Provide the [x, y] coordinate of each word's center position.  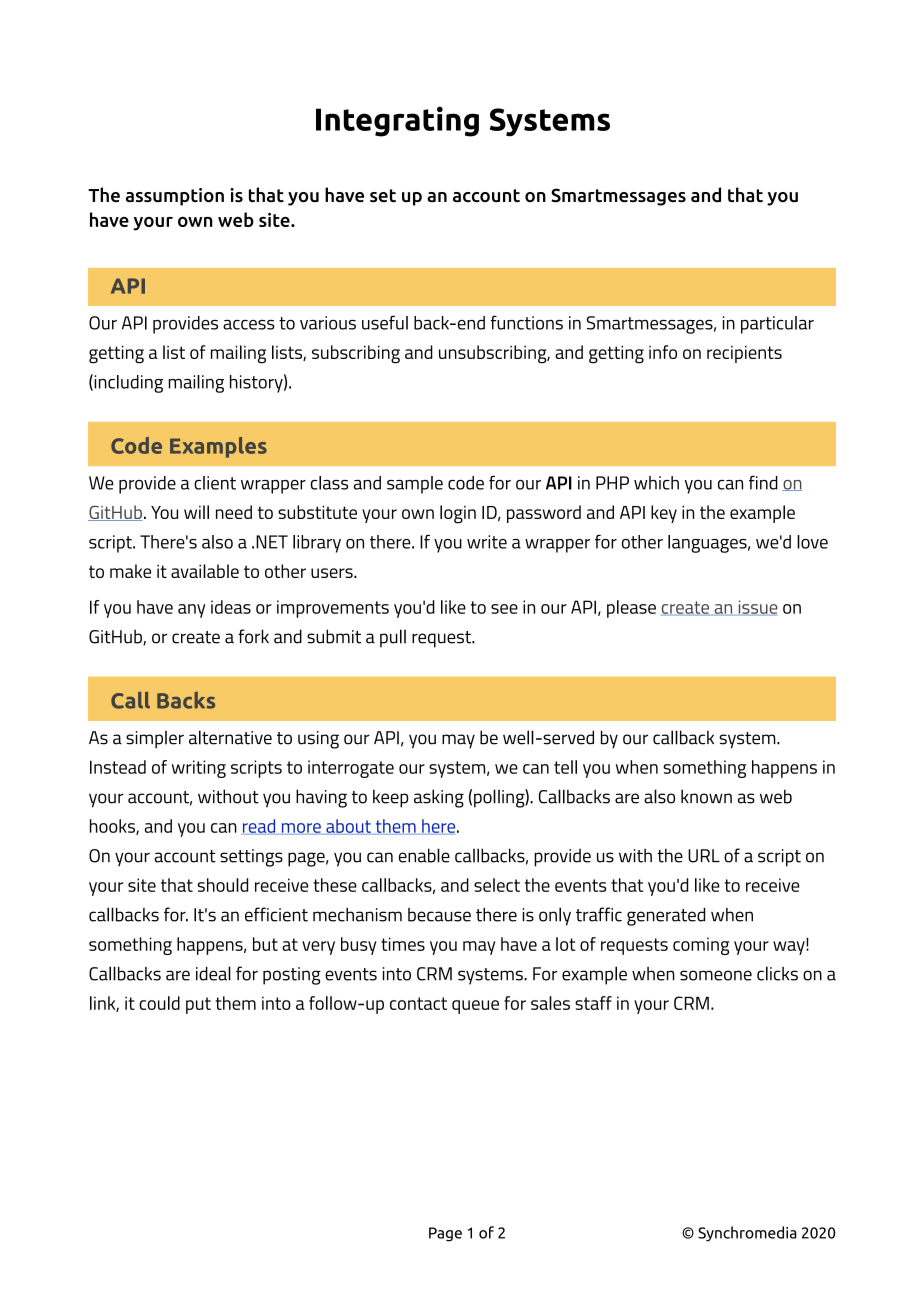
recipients [744, 354]
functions [527, 322]
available [205, 571]
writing [199, 769]
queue [475, 1007]
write [487, 542]
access [249, 325]
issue [757, 608]
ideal [213, 973]
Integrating [397, 121]
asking [439, 798]
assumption [175, 197]
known [706, 796]
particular [777, 325]
